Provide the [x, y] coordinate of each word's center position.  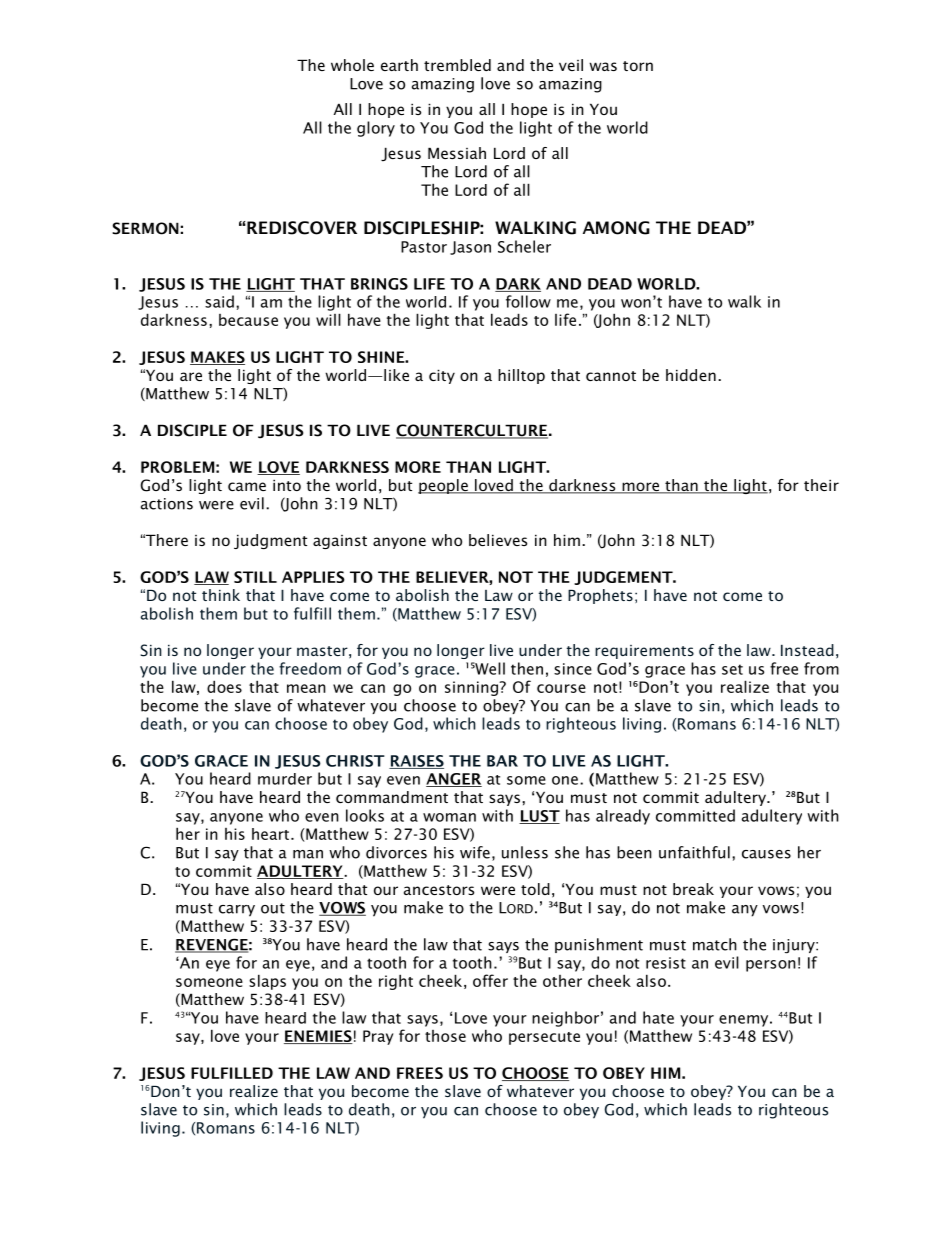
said [219, 301]
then [527, 668]
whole [352, 65]
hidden [691, 375]
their [821, 485]
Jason [470, 248]
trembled [457, 65]
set [732, 669]
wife [475, 852]
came [247, 486]
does [224, 686]
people [444, 486]
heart [272, 834]
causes [766, 854]
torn [638, 66]
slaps [267, 982]
